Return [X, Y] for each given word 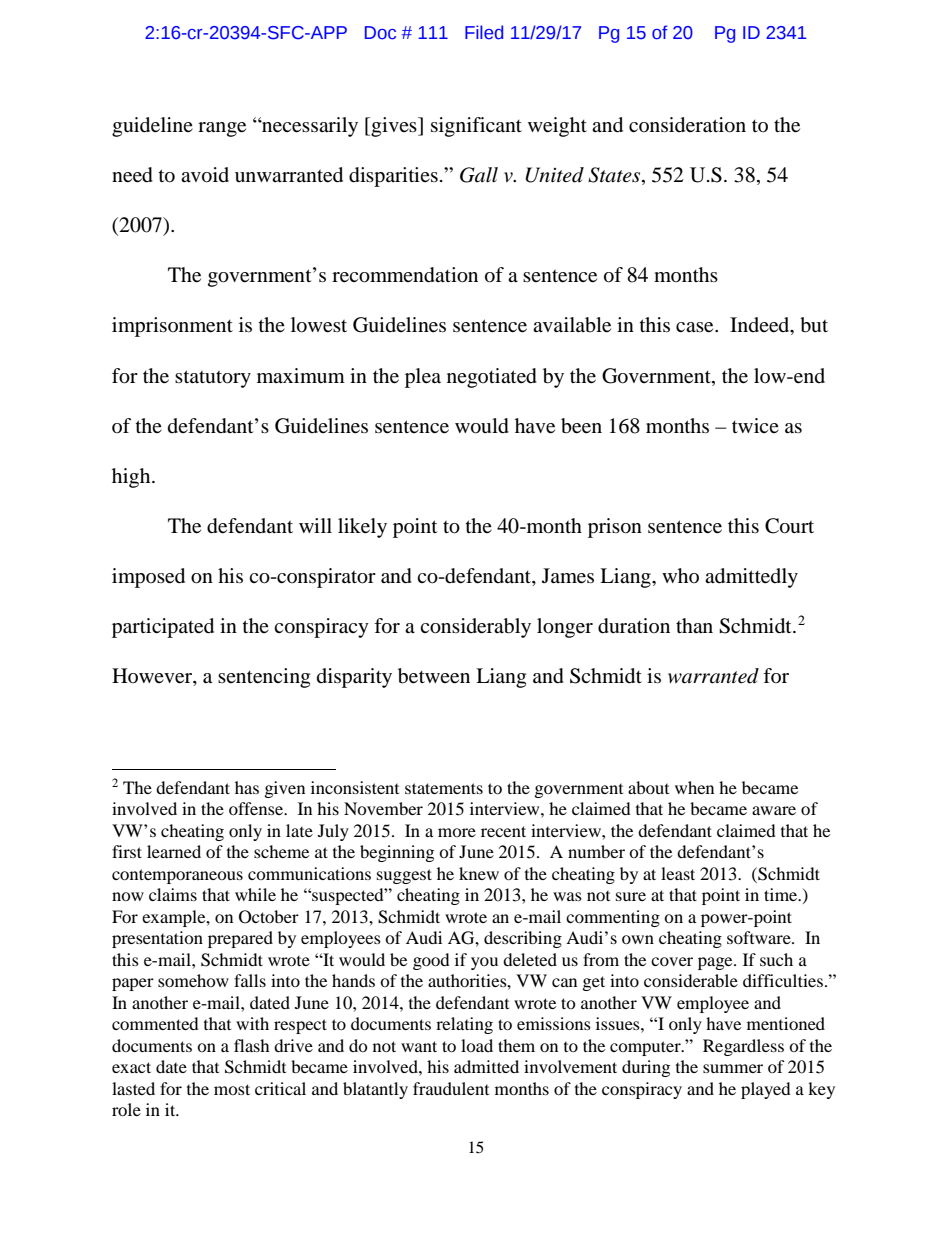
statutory [213, 379]
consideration [687, 125]
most [232, 1089]
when [694, 787]
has [247, 787]
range [222, 129]
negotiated [492, 378]
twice [755, 425]
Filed [484, 32]
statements [444, 788]
